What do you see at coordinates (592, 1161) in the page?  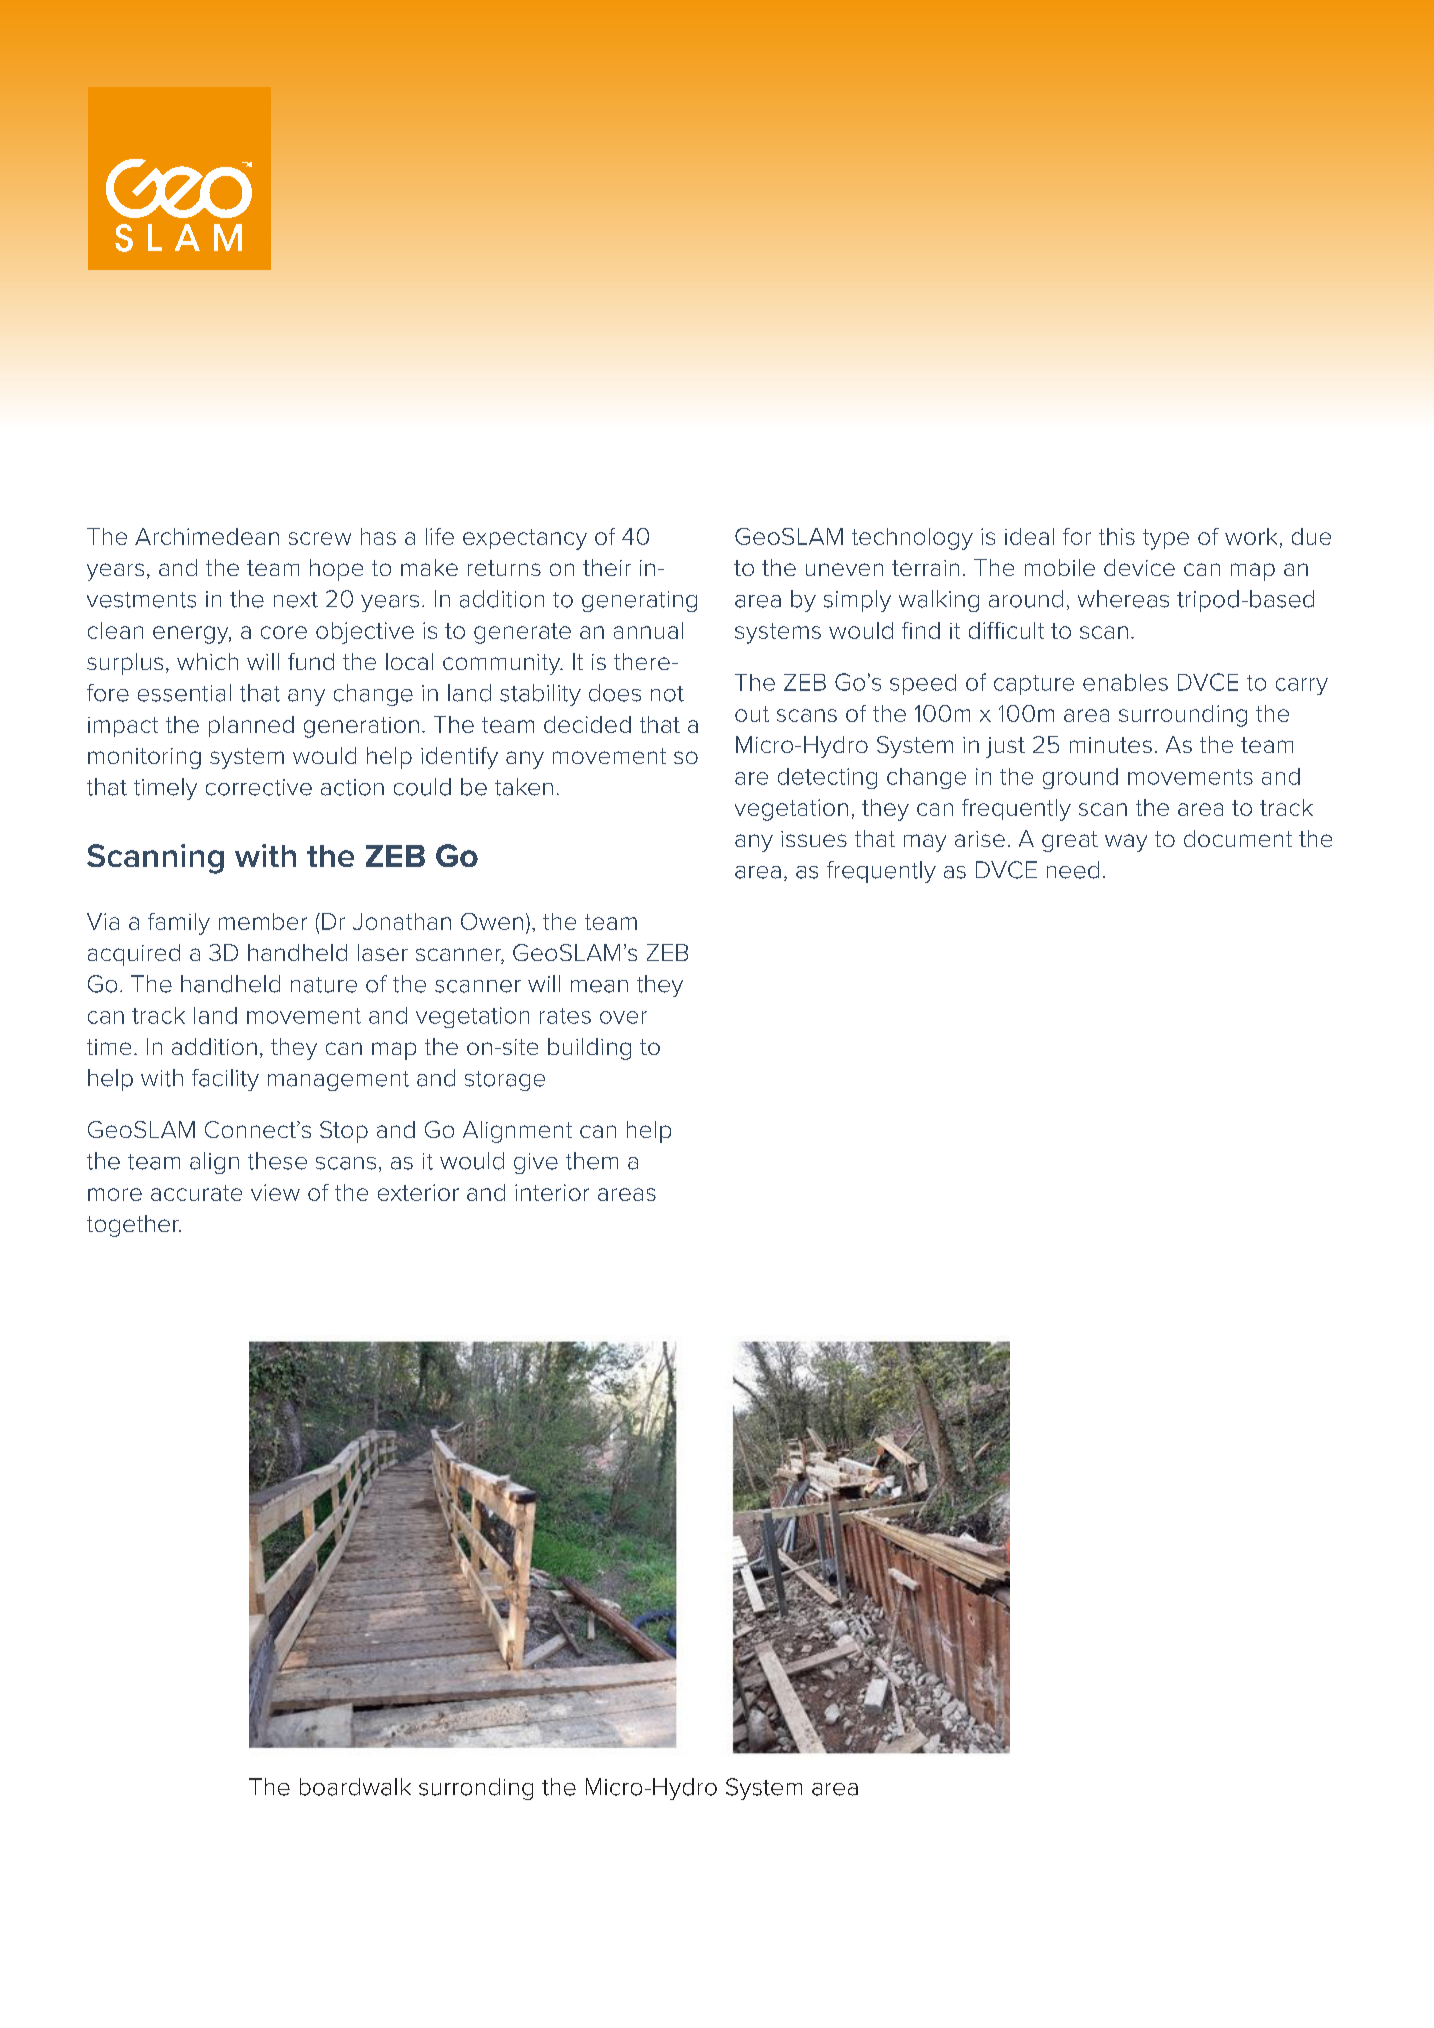 I see `them` at bounding box center [592, 1161].
